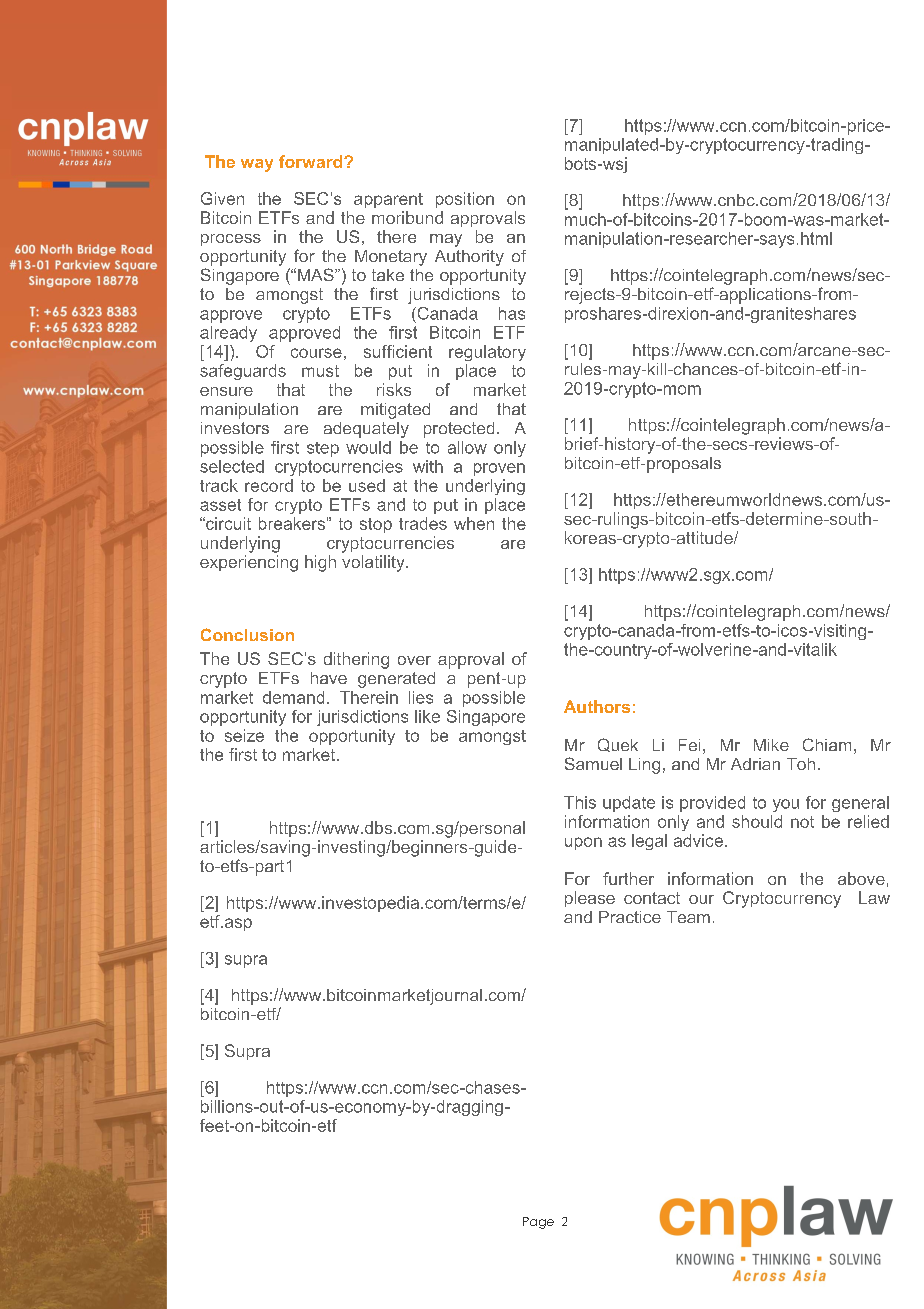  Describe the element at coordinates (465, 200) in the image. I see `position` at that location.
